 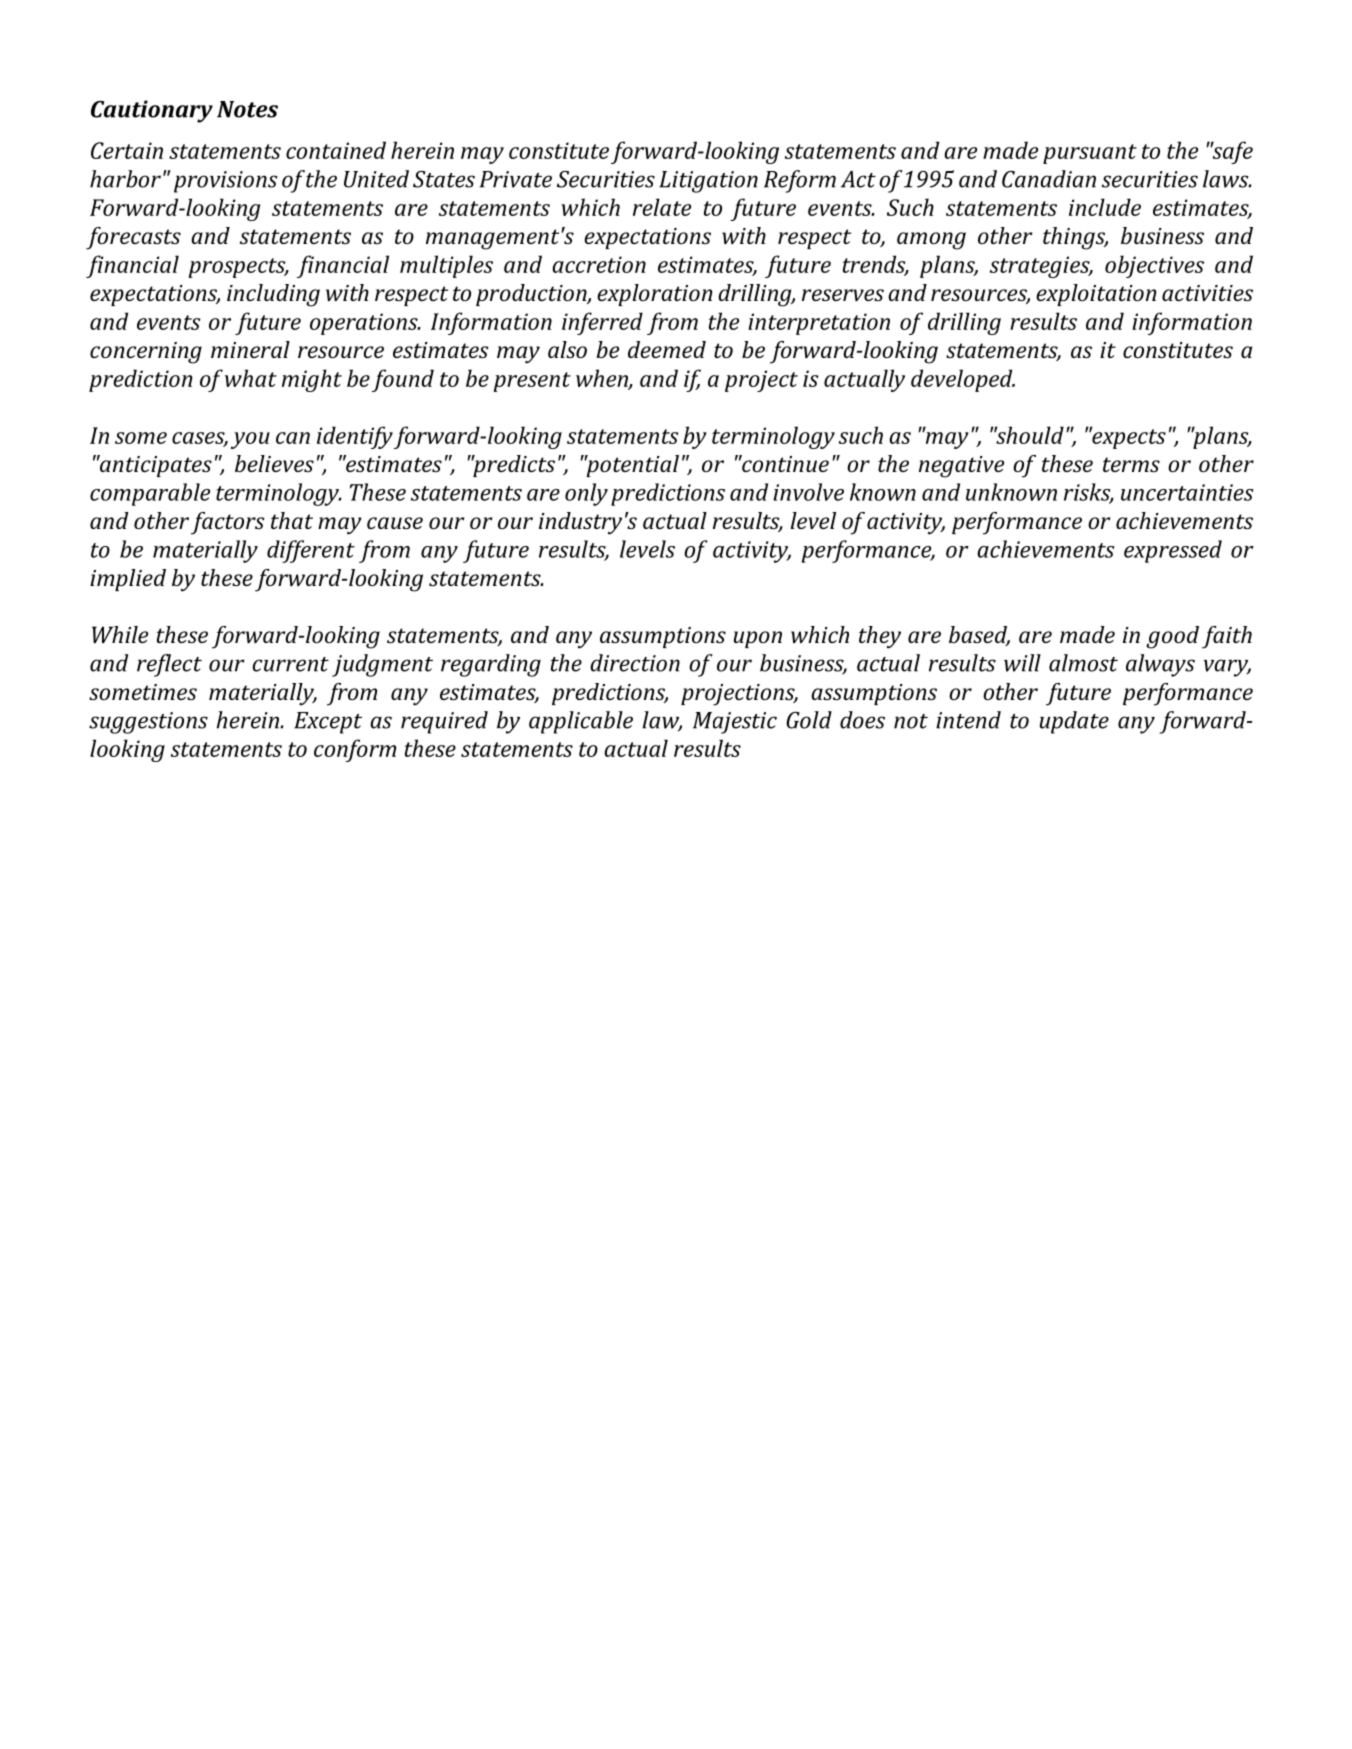 What do you see at coordinates (1090, 154) in the document?
I see `pursuant` at bounding box center [1090, 154].
